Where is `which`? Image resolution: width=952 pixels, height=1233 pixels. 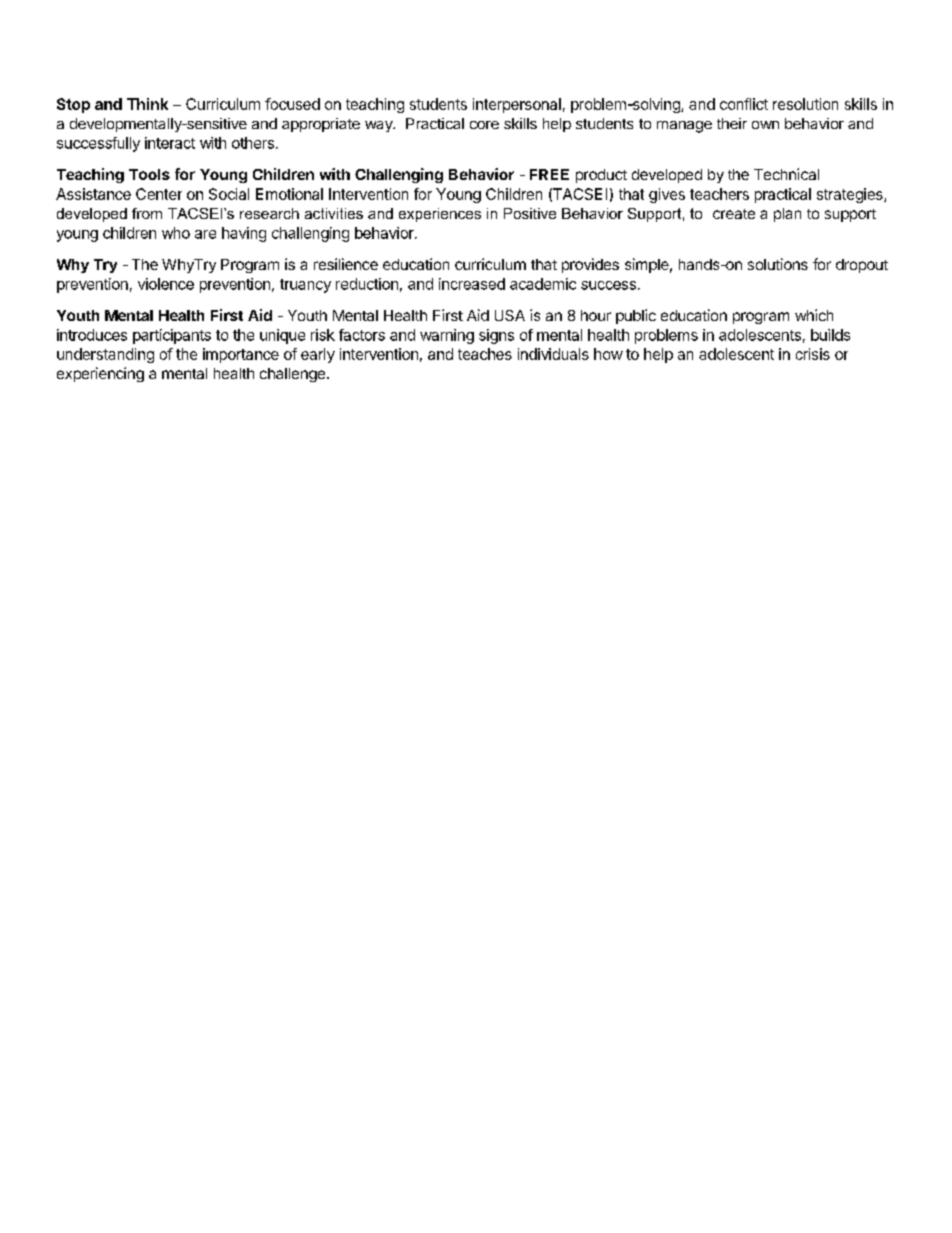
which is located at coordinates (814, 315).
